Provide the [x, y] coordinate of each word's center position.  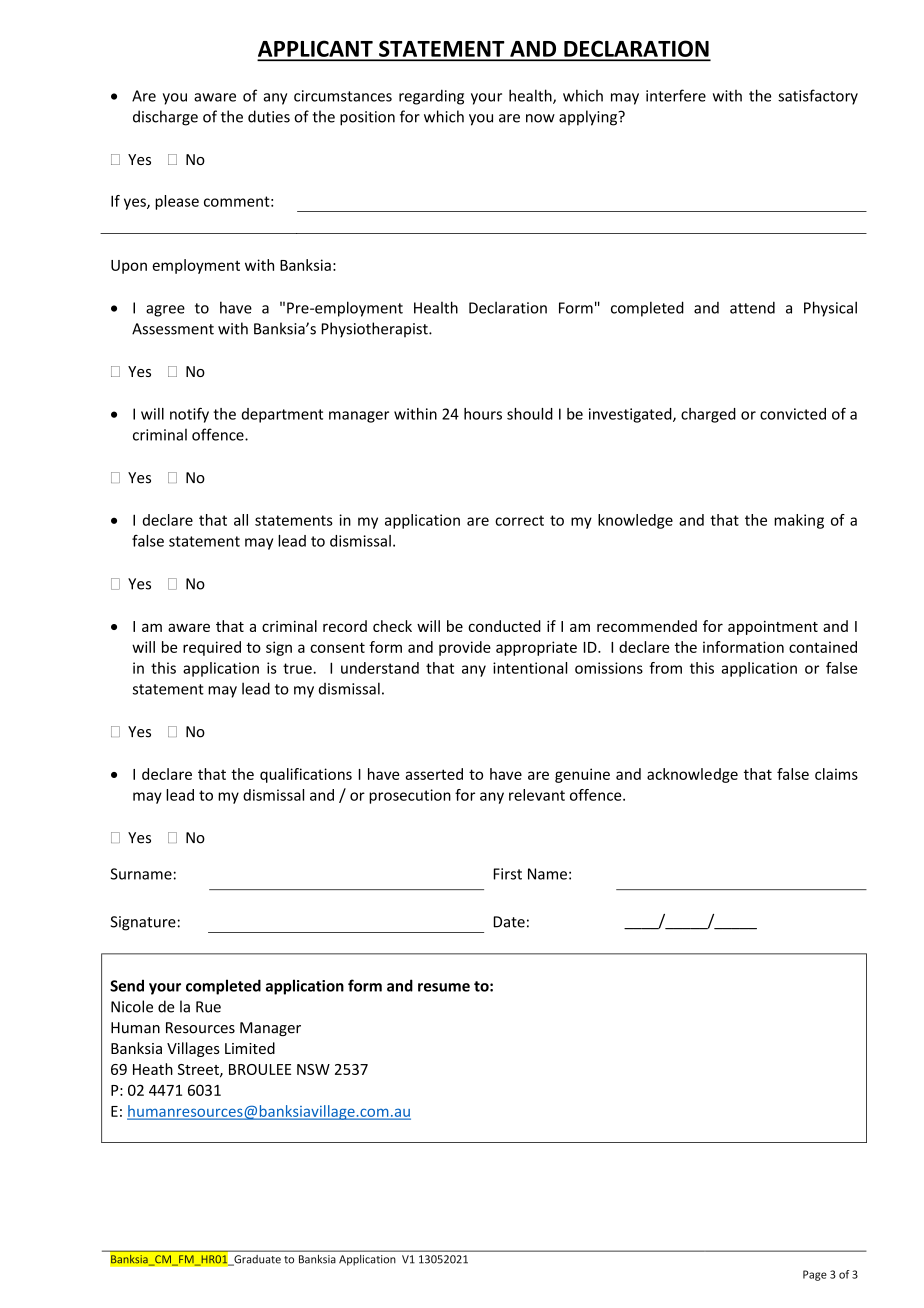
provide [465, 648]
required [212, 648]
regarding [431, 97]
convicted [793, 414]
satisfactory [818, 97]
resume [444, 987]
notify [189, 415]
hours [483, 414]
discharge [165, 118]
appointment [773, 628]
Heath [153, 1069]
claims [836, 774]
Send [127, 985]
